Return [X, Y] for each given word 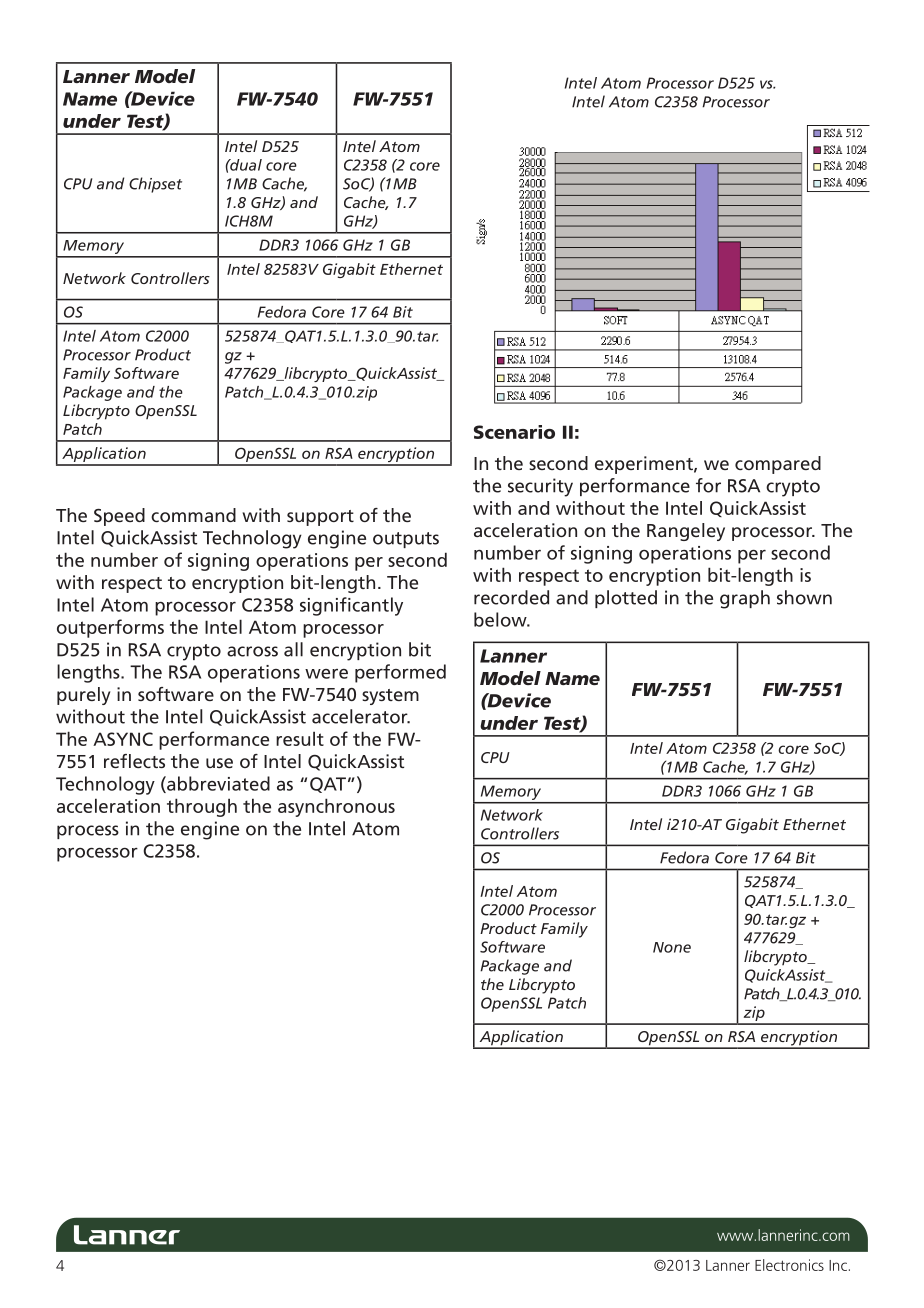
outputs [406, 540]
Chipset [155, 185]
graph [745, 599]
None [672, 947]
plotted [626, 599]
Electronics [789, 1265]
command [193, 515]
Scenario [514, 432]
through [202, 807]
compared [778, 465]
